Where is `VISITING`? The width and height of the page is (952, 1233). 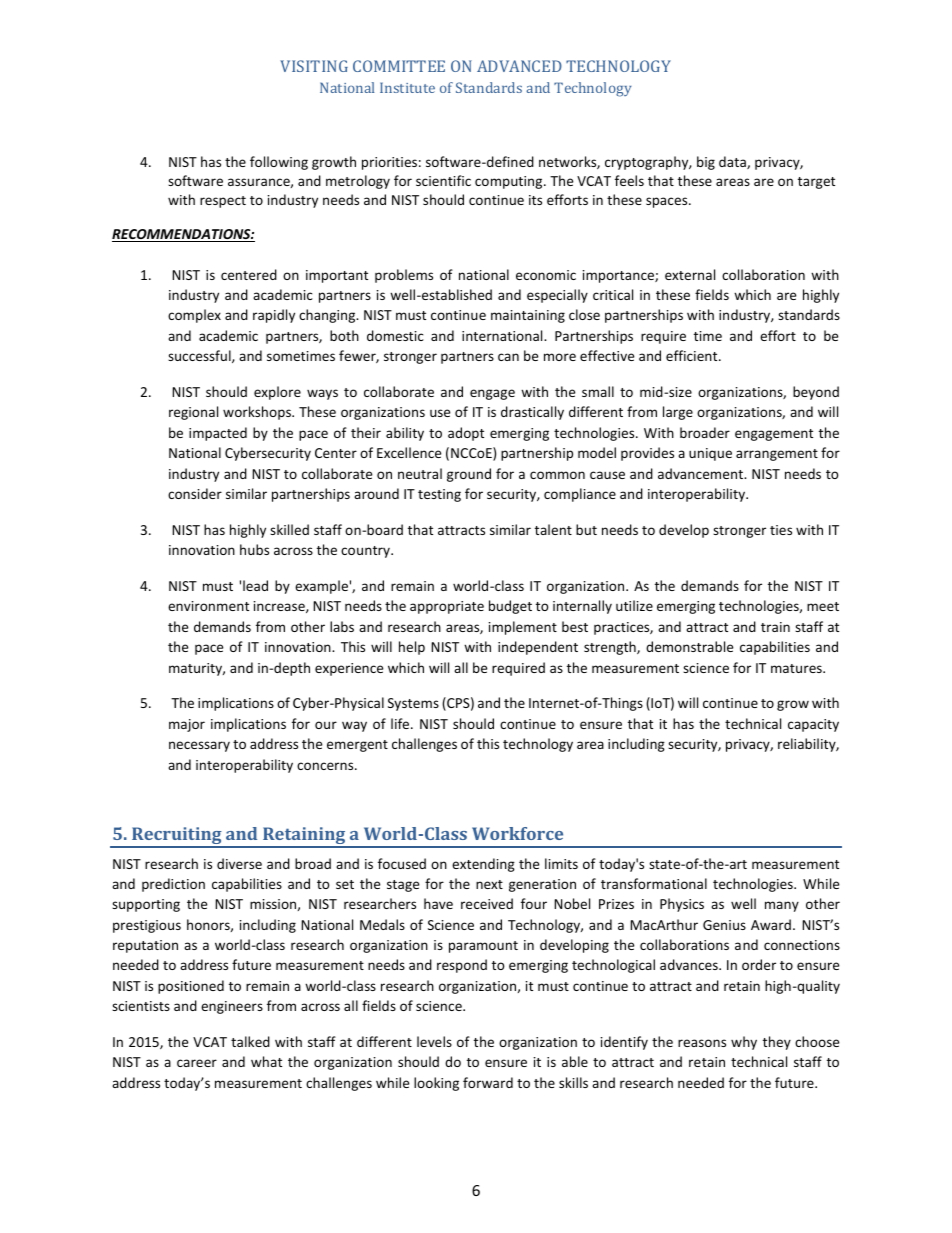 VISITING is located at coordinates (314, 66).
